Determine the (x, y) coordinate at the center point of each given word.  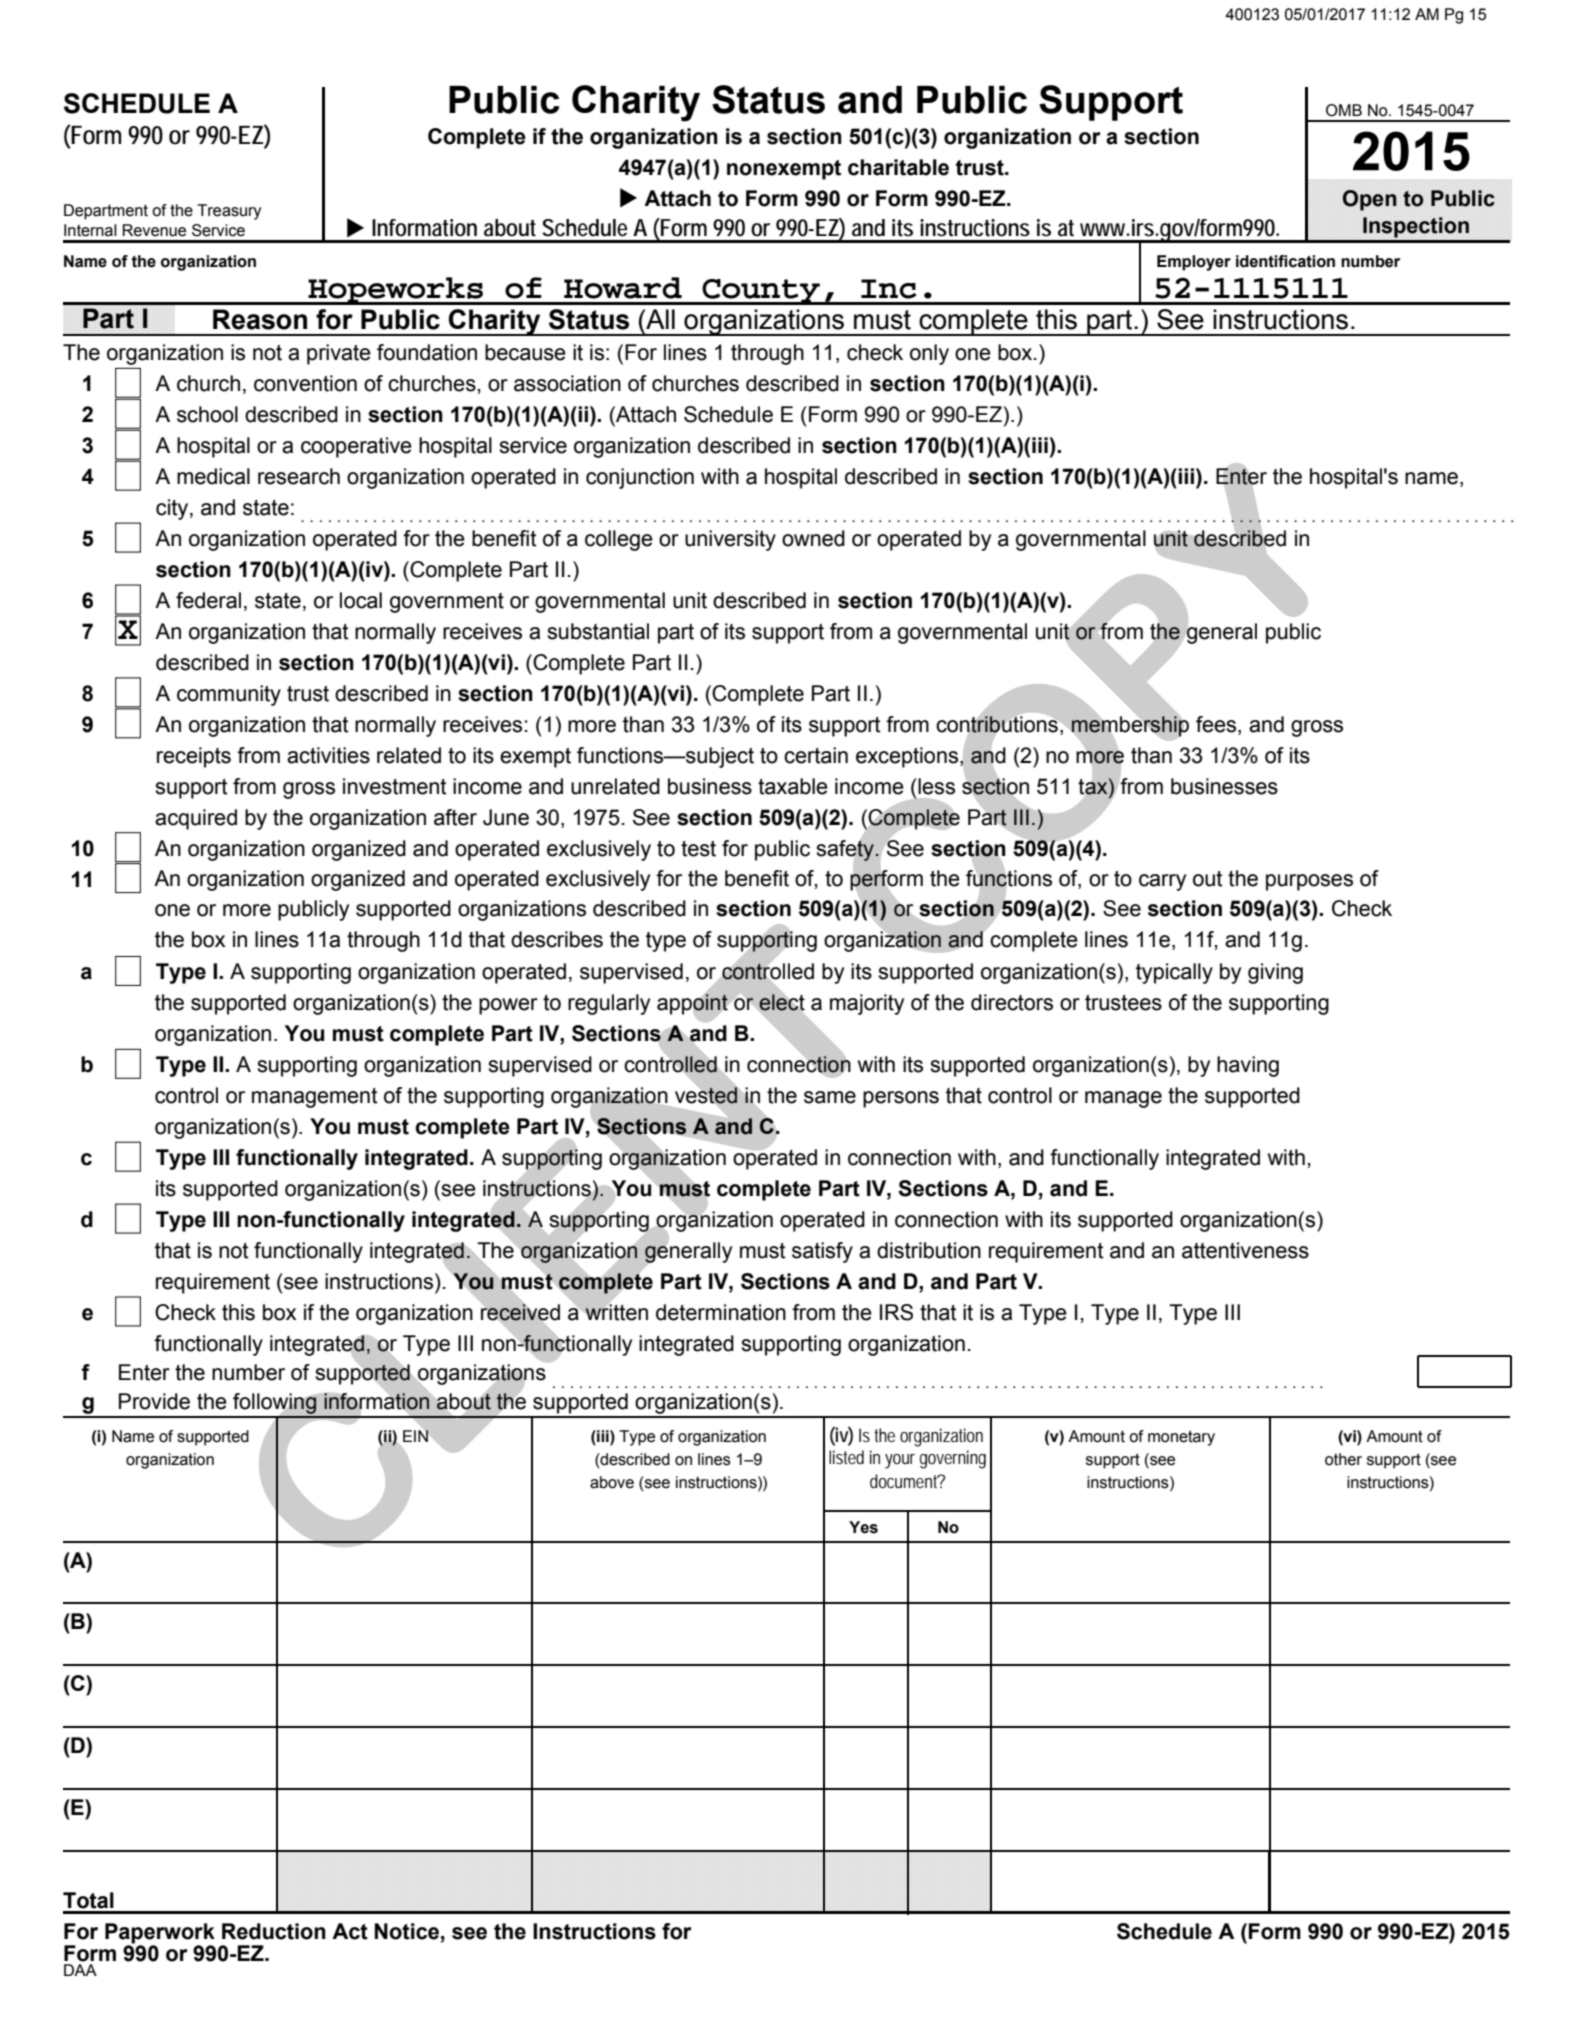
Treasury (229, 212)
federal (208, 600)
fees (1217, 725)
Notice (407, 1931)
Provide (154, 1401)
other (1343, 1459)
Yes (863, 1527)
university (730, 540)
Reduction (274, 1931)
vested (706, 1095)
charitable (898, 167)
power (508, 1006)
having (1248, 1066)
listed (846, 1457)
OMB (1344, 110)
